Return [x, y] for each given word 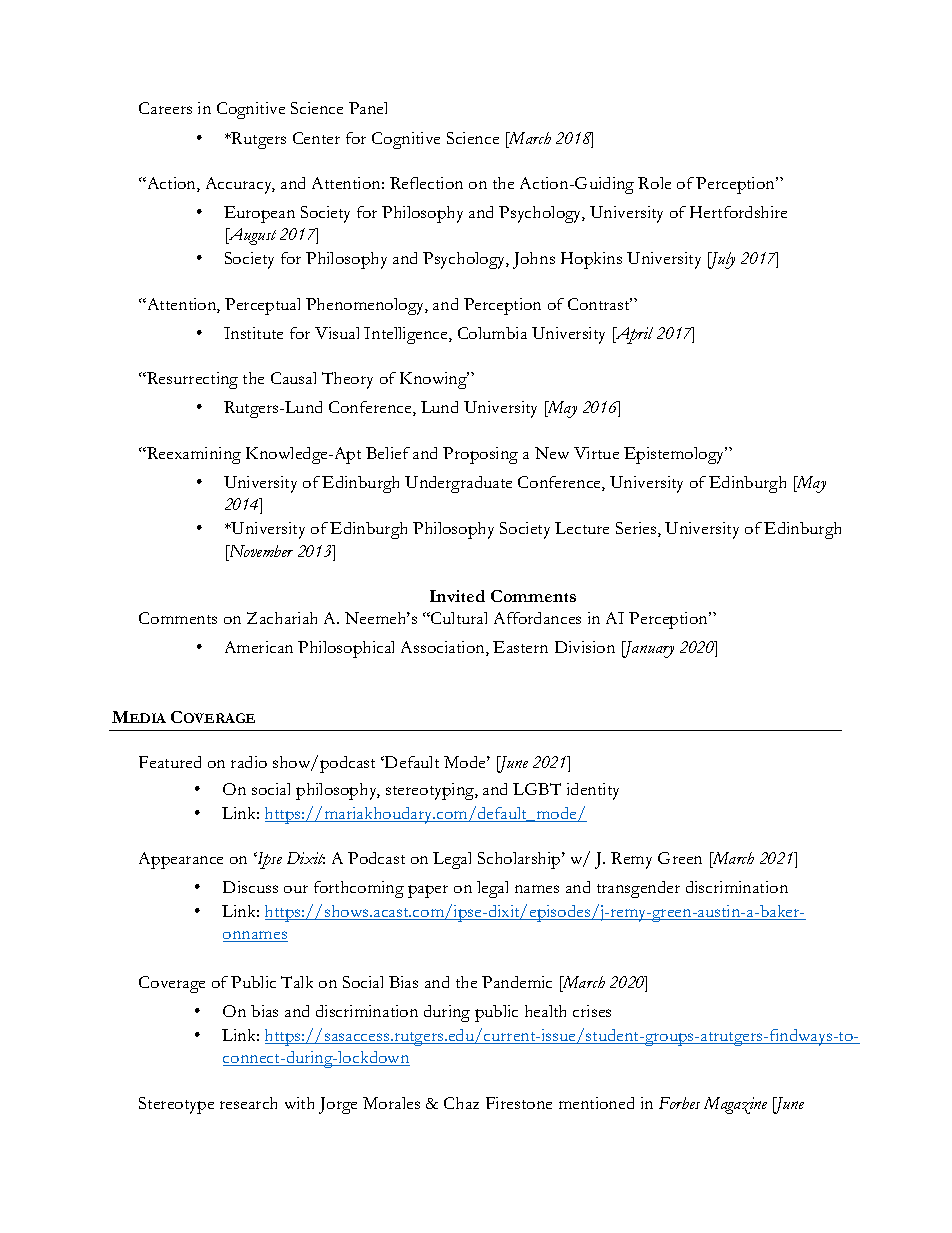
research [248, 1103]
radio [249, 762]
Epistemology [675, 455]
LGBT [537, 789]
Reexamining [193, 455]
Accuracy [240, 185]
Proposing [480, 455]
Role [654, 183]
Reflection [426, 183]
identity [593, 791]
